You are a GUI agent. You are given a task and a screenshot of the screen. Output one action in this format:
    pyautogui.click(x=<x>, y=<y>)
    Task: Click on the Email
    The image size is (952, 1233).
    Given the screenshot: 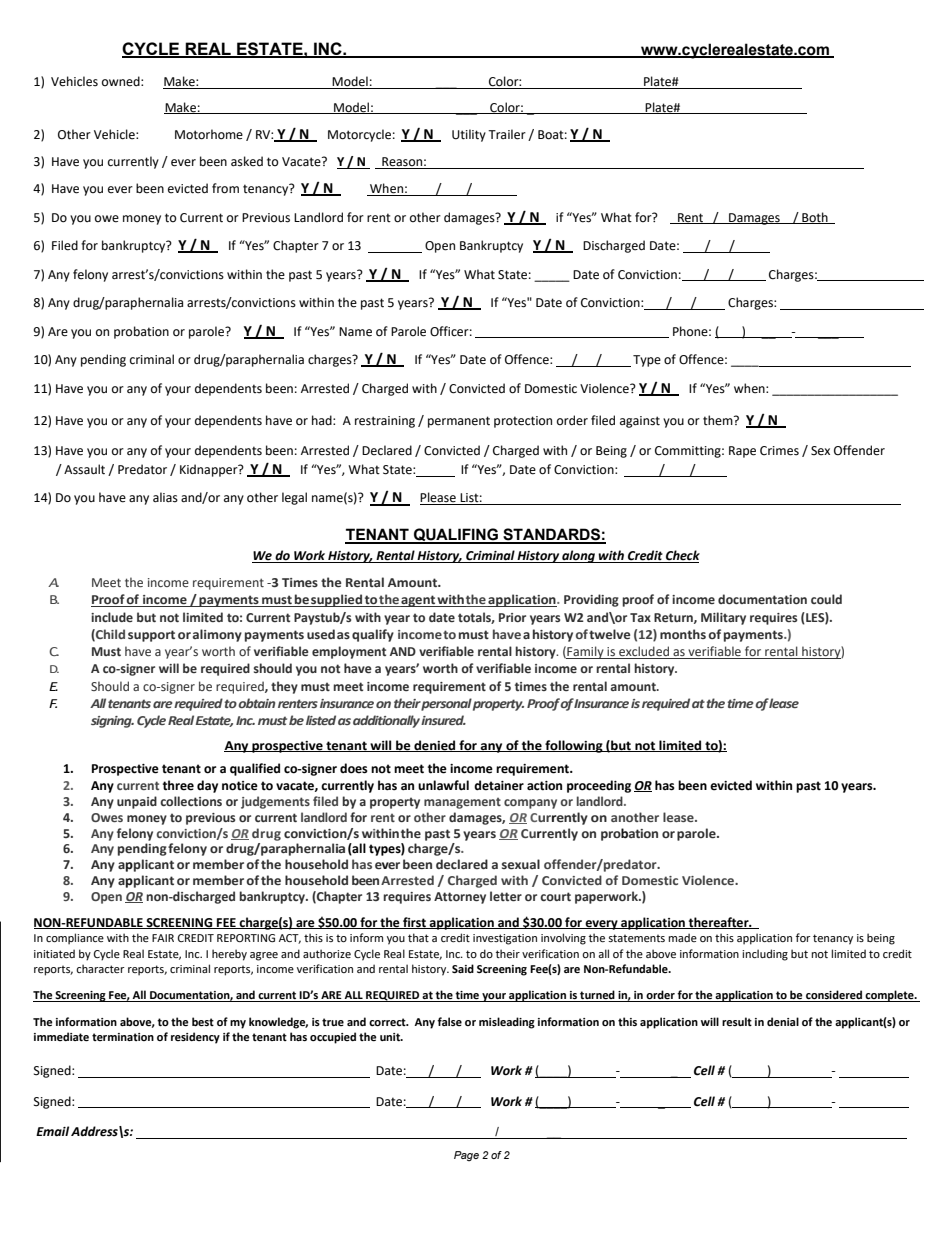 What is the action you would take?
    pyautogui.click(x=52, y=1131)
